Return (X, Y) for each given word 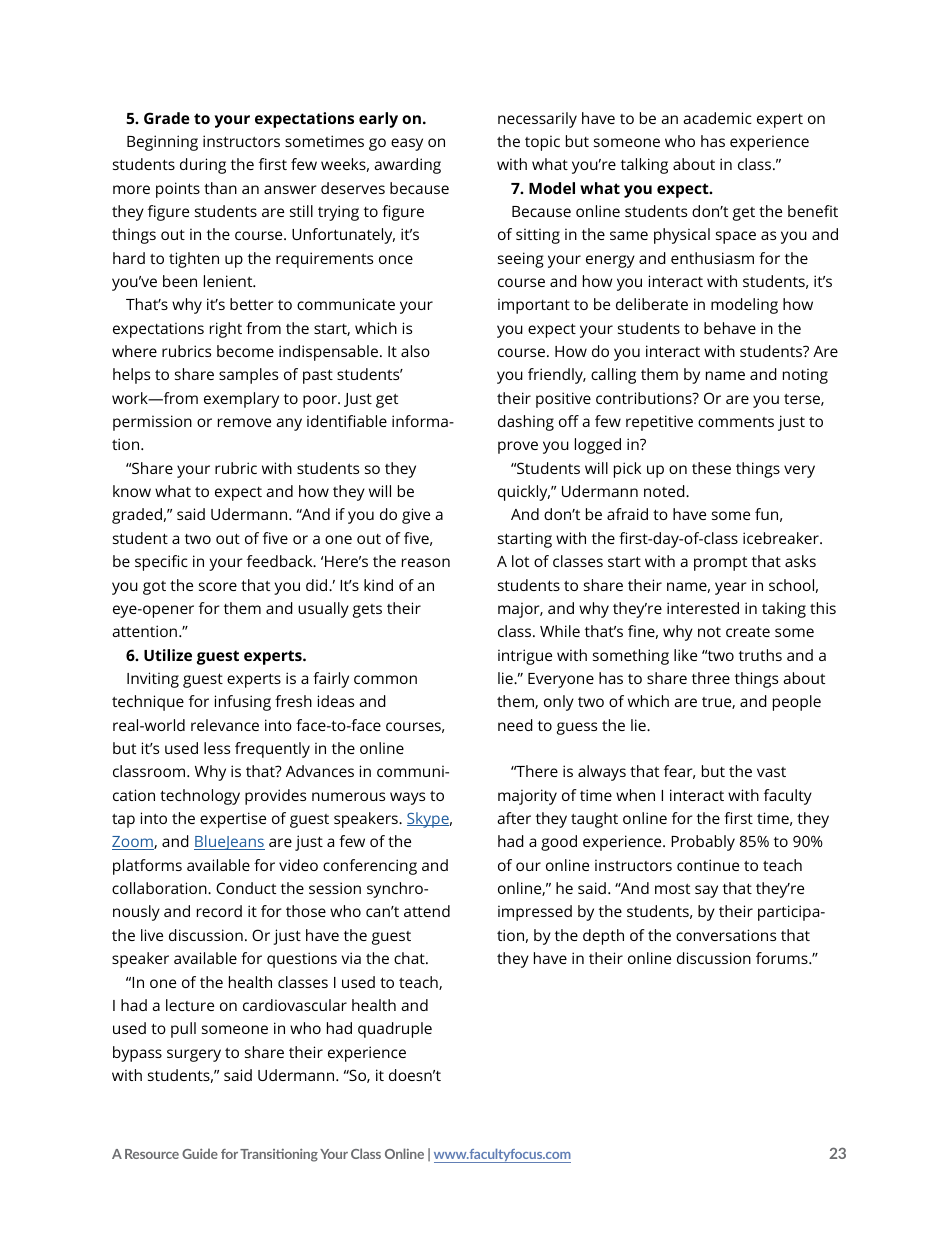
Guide (200, 1153)
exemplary (241, 400)
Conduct (246, 888)
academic (717, 118)
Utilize (168, 655)
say (706, 891)
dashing (526, 423)
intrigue (525, 657)
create (748, 631)
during (203, 166)
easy (407, 144)
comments (736, 422)
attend (427, 911)
